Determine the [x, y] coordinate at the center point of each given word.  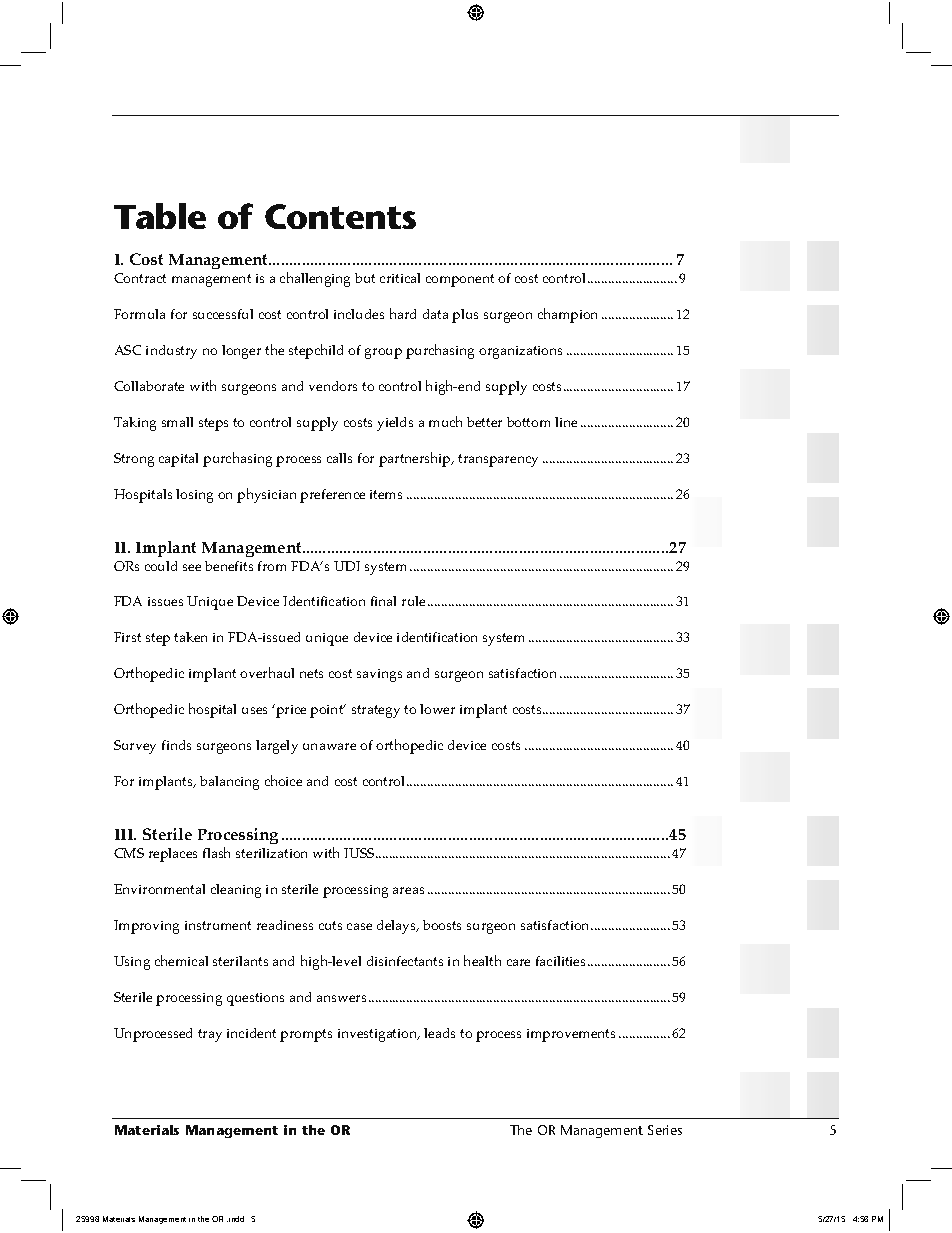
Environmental [159, 889]
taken [190, 637]
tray [210, 1035]
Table [160, 216]
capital [178, 460]
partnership [416, 459]
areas [408, 890]
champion [567, 315]
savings [379, 675]
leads [439, 1033]
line [566, 422]
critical [400, 278]
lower [437, 709]
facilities [560, 961]
